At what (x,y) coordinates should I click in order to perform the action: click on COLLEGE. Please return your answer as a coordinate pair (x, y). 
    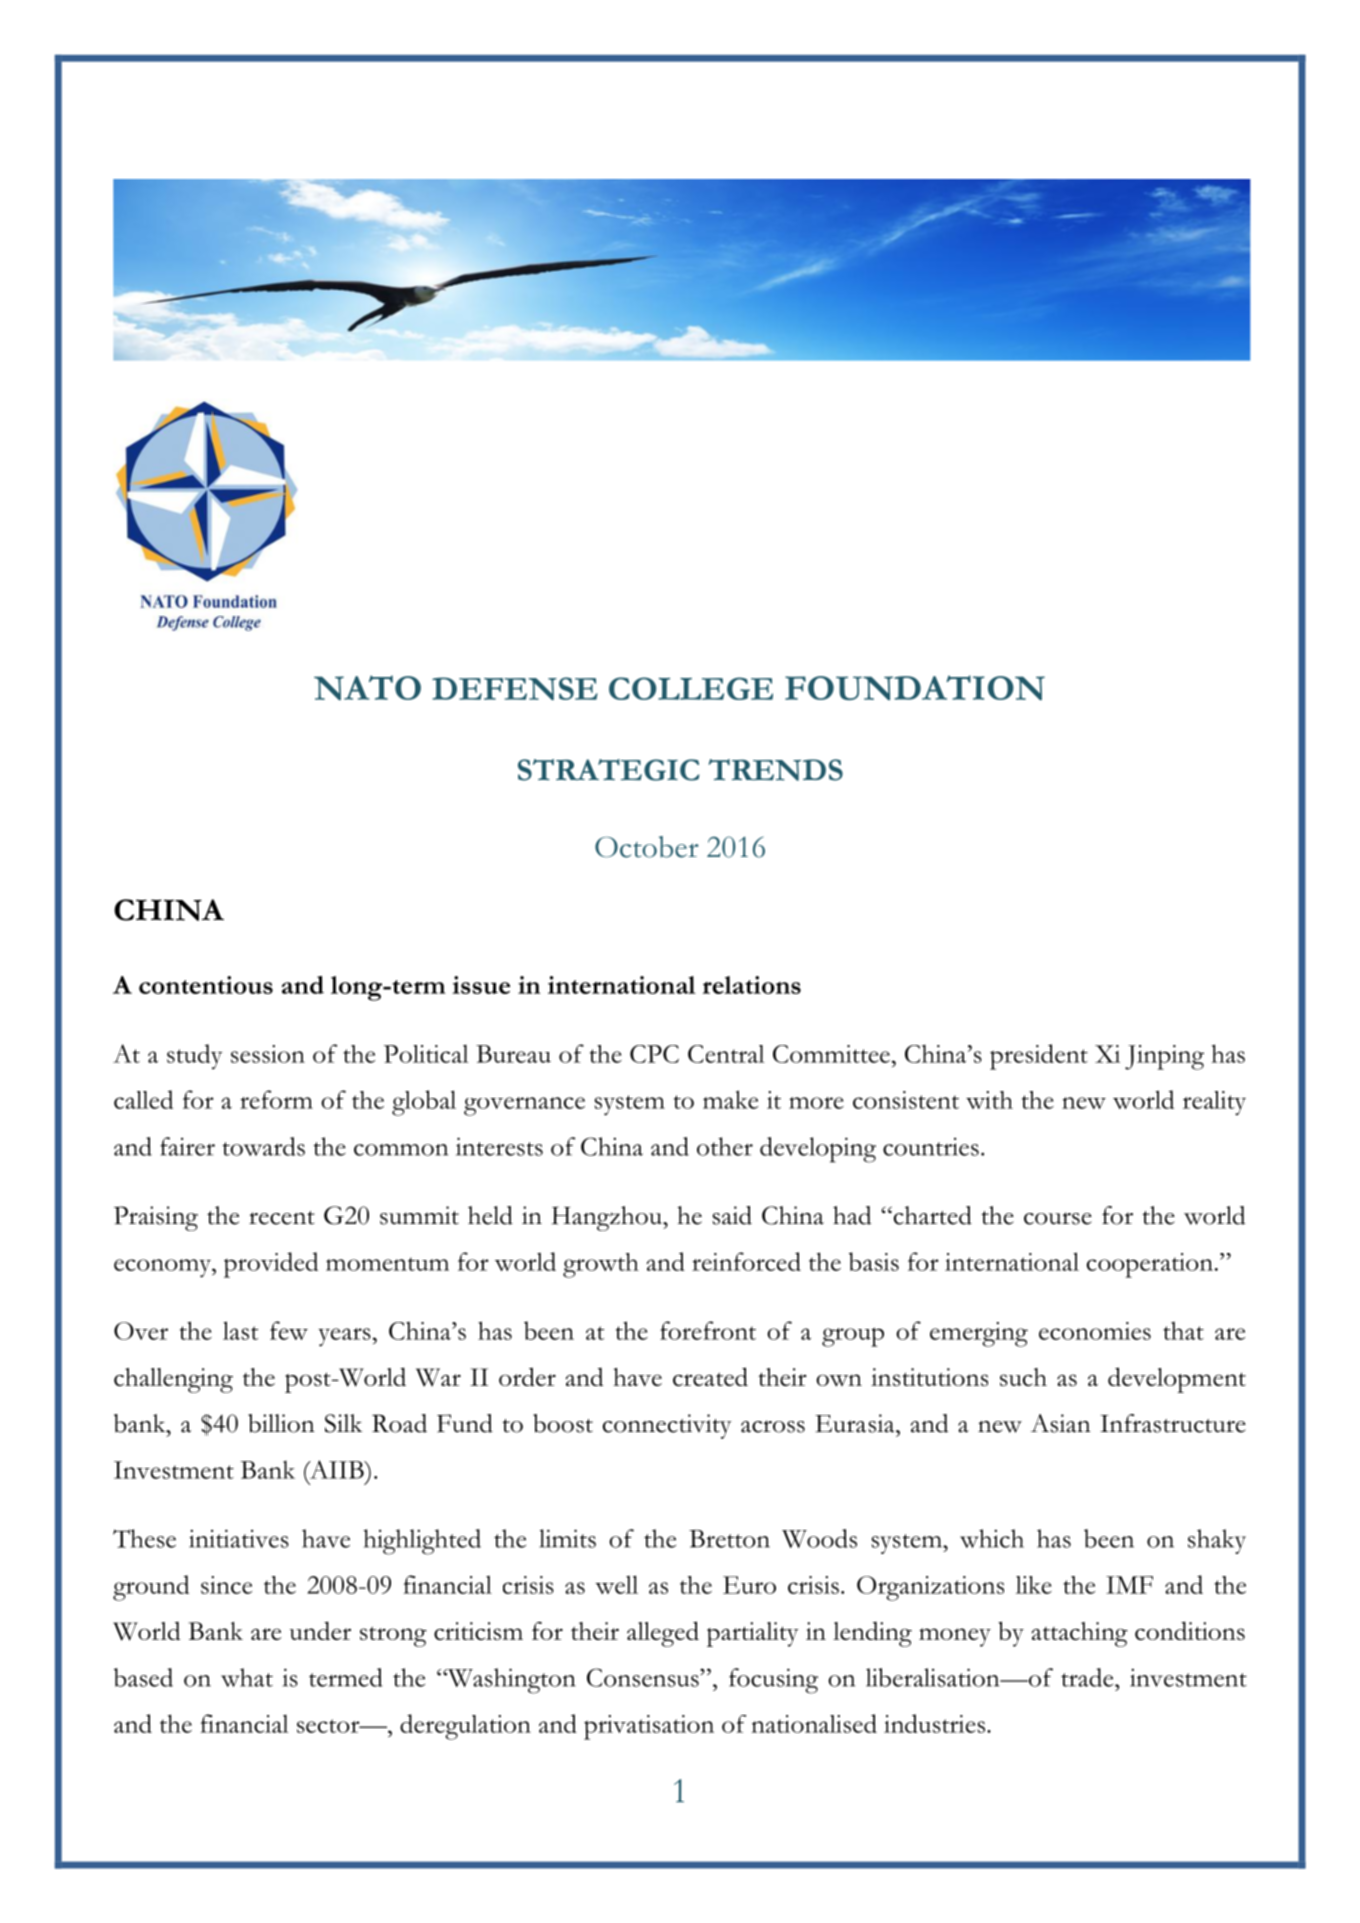
    Looking at the image, I should click on (691, 688).
